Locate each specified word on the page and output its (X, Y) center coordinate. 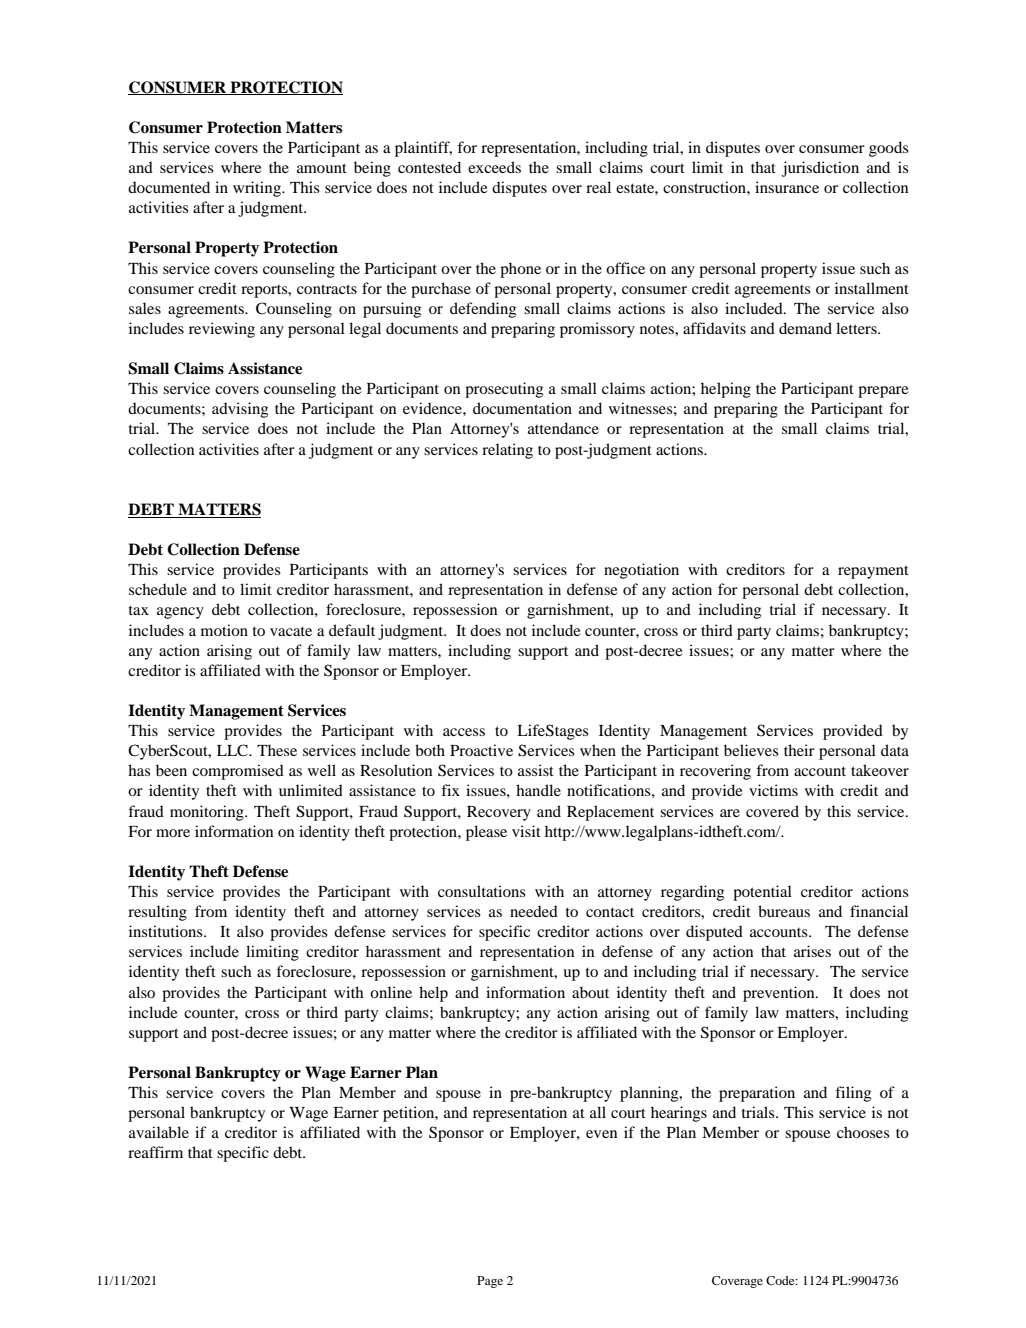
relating (507, 451)
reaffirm (155, 1152)
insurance (787, 187)
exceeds (494, 167)
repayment (873, 572)
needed (534, 911)
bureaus (784, 911)
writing (258, 189)
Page (490, 1282)
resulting (157, 913)
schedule (158, 589)
